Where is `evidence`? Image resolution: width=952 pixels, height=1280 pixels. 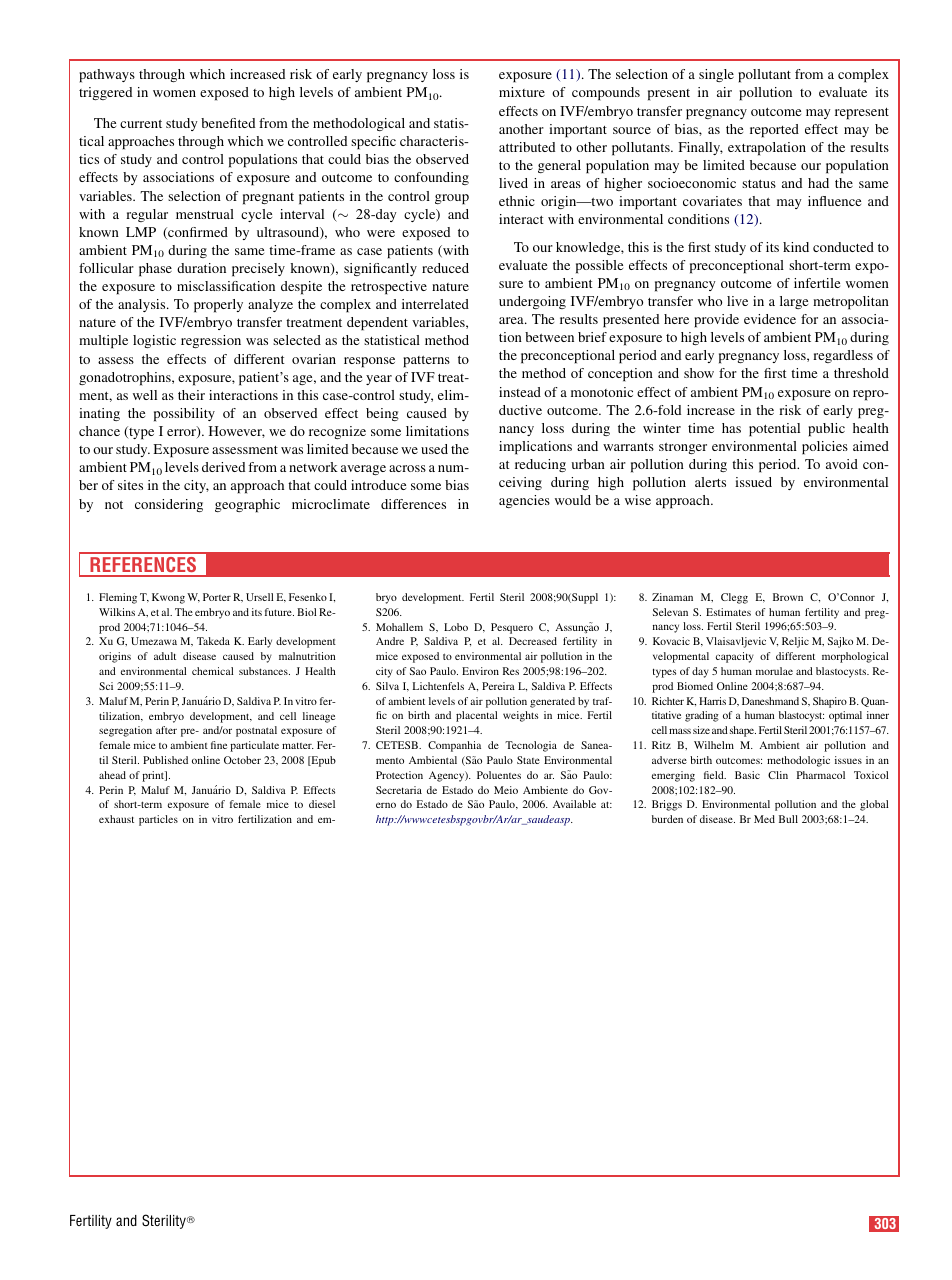 evidence is located at coordinates (770, 319).
